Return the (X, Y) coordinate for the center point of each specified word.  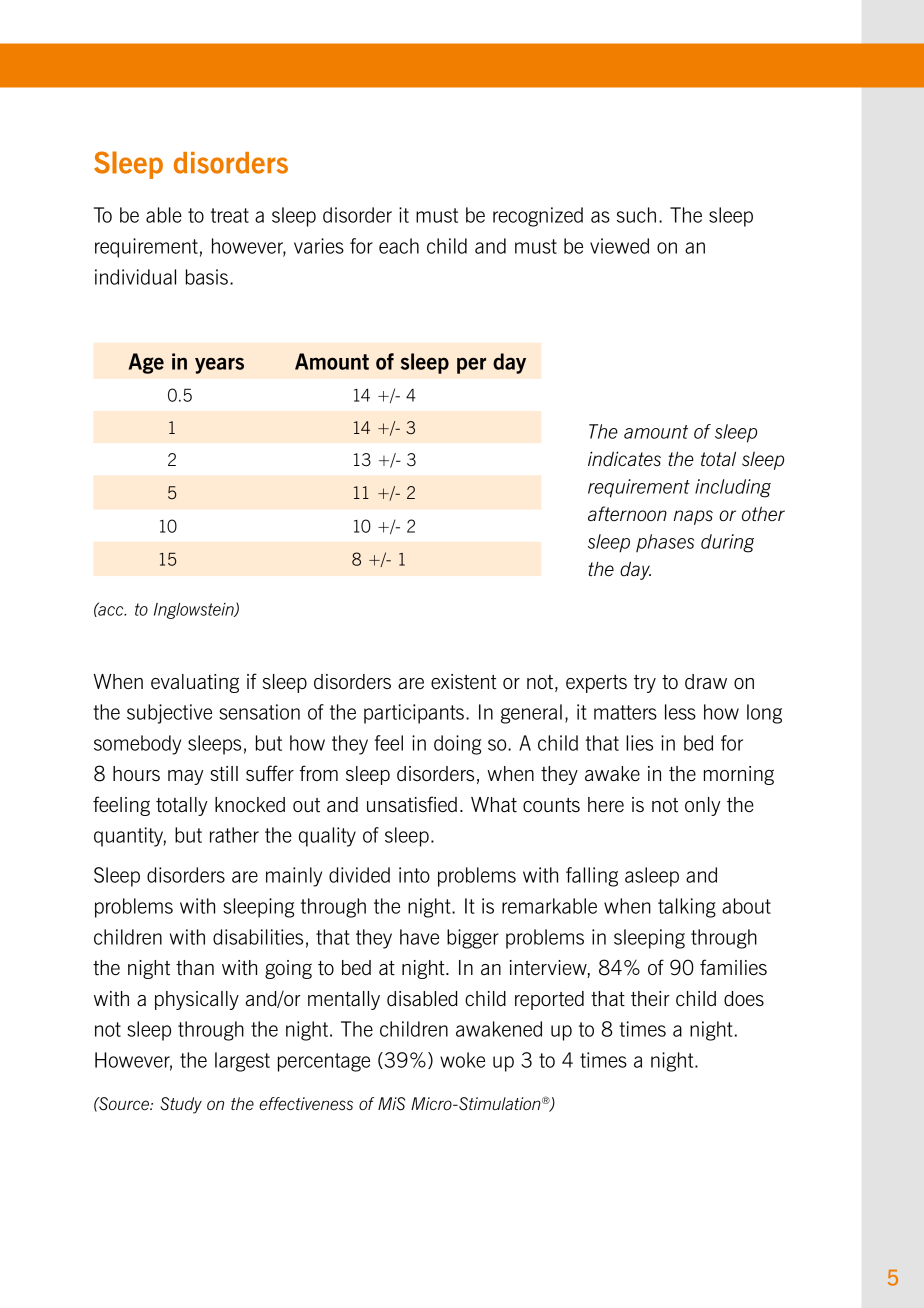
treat (230, 215)
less (680, 712)
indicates (624, 459)
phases (665, 543)
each (399, 246)
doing (457, 745)
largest (242, 1062)
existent (464, 682)
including (733, 488)
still (224, 773)
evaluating (195, 683)
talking (687, 908)
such (636, 215)
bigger (473, 939)
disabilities (258, 937)
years (219, 365)
